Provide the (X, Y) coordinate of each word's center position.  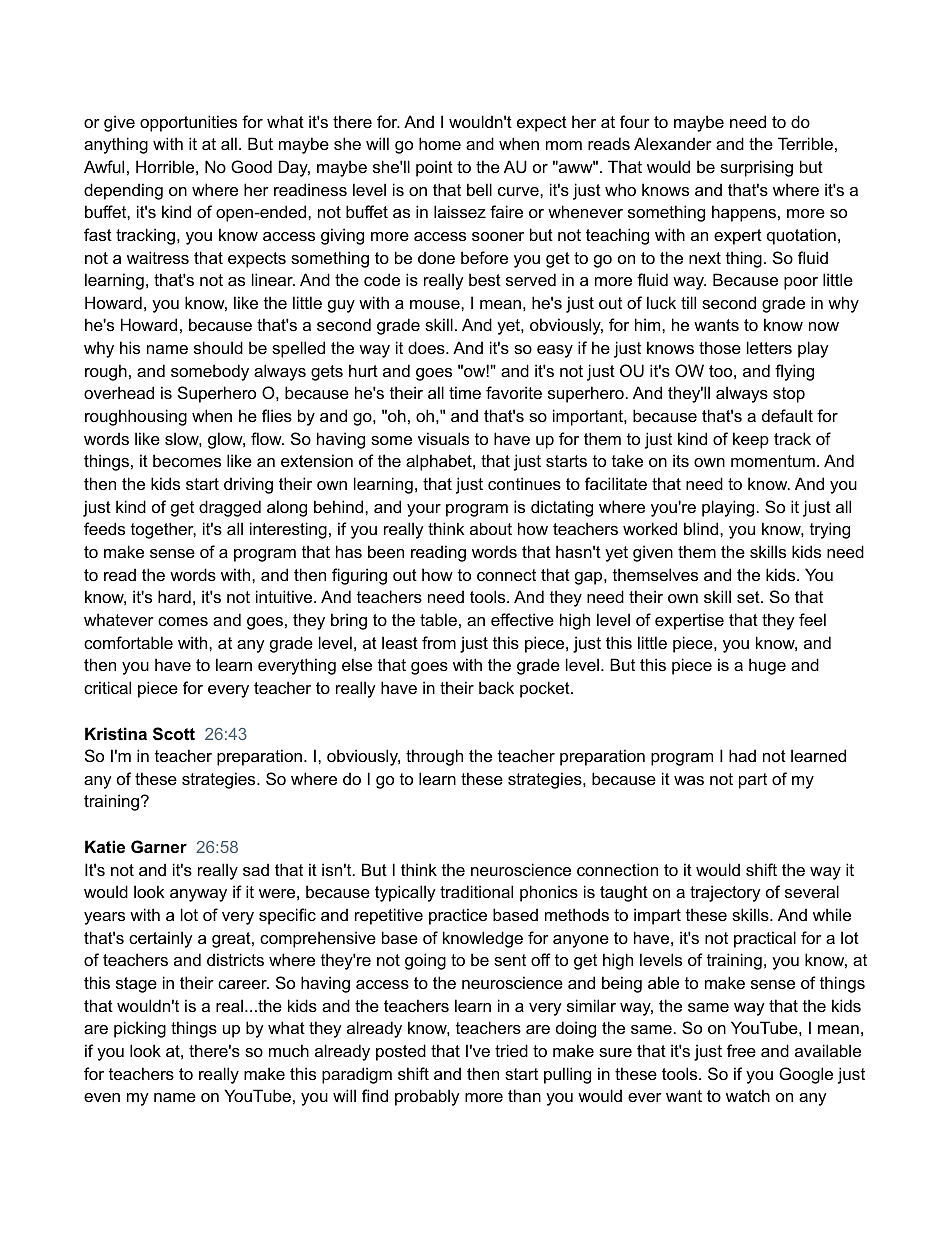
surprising (756, 168)
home (440, 143)
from (439, 642)
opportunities (188, 123)
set (749, 597)
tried (511, 1050)
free (741, 1050)
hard (174, 596)
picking (140, 1029)
